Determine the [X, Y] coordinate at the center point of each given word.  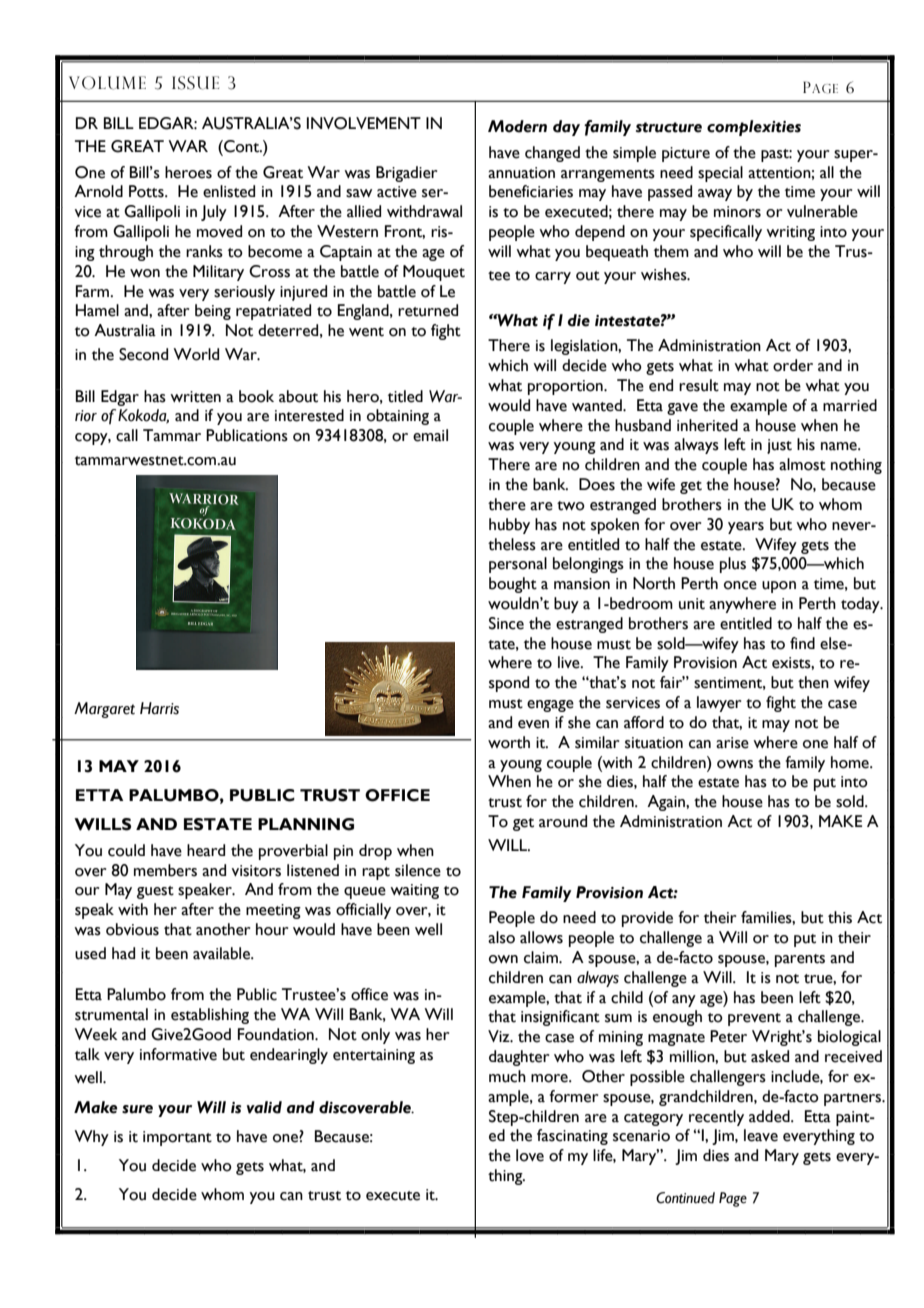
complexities [754, 128]
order [793, 365]
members [165, 870]
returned [428, 310]
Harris [159, 708]
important [177, 1138]
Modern [517, 126]
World [196, 354]
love [530, 1155]
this [840, 917]
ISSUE [195, 83]
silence [418, 870]
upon [779, 587]
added [770, 1116]
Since [506, 623]
